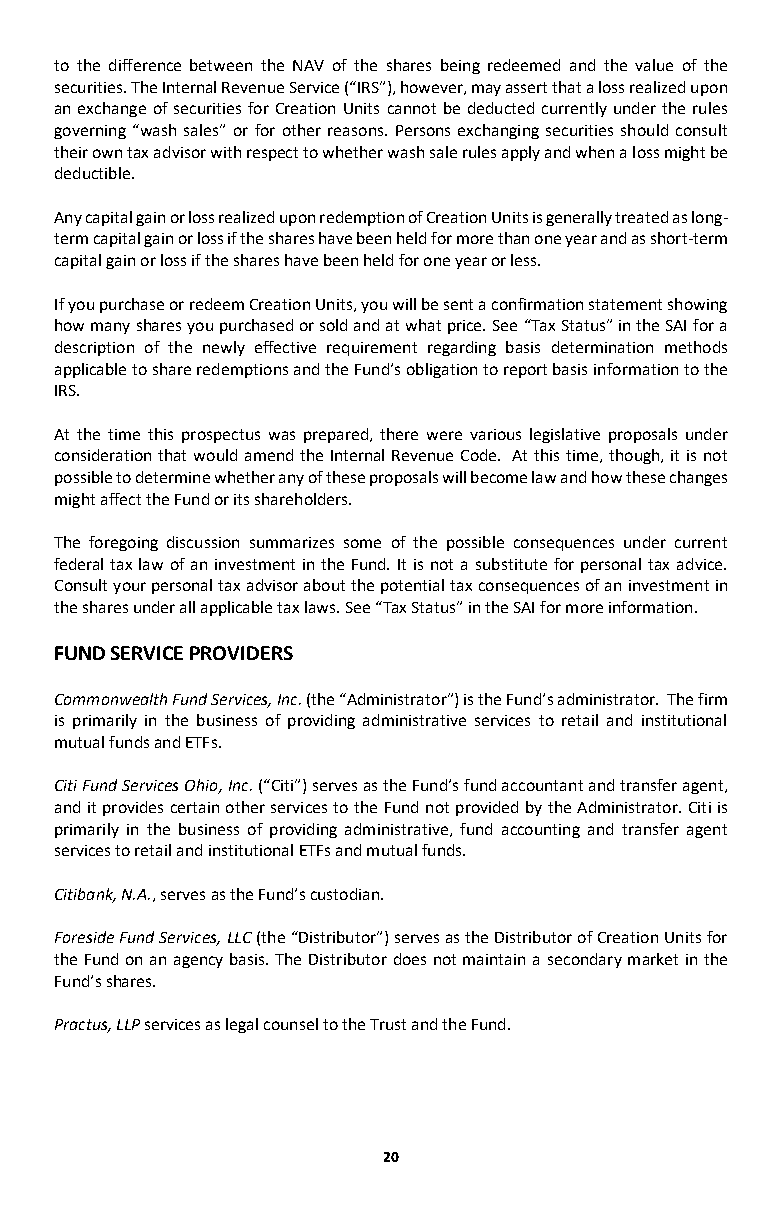 This document has height=1208, width=782. I want to click on difference, so click(145, 65).
